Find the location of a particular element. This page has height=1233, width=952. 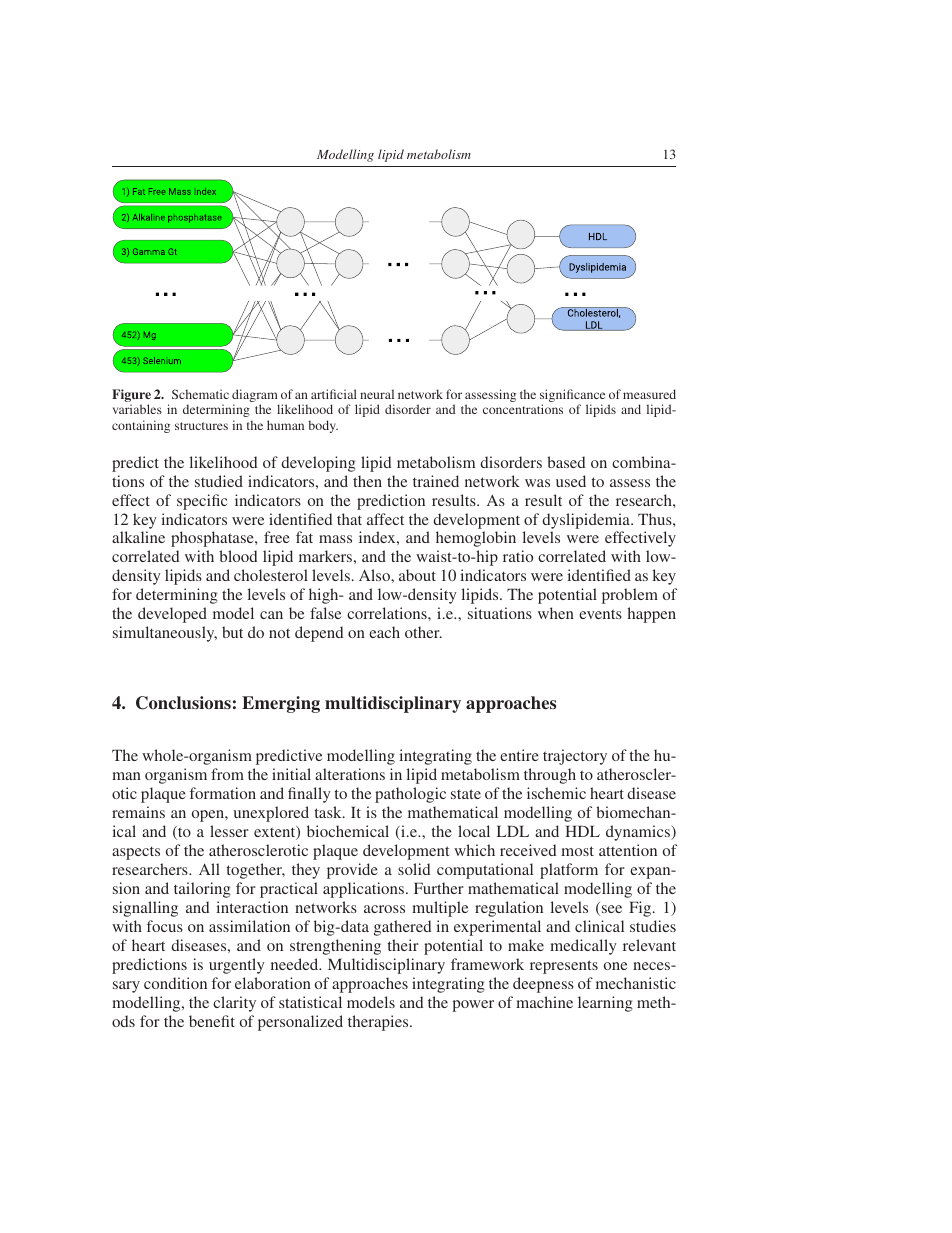

benefit is located at coordinates (212, 1021).
